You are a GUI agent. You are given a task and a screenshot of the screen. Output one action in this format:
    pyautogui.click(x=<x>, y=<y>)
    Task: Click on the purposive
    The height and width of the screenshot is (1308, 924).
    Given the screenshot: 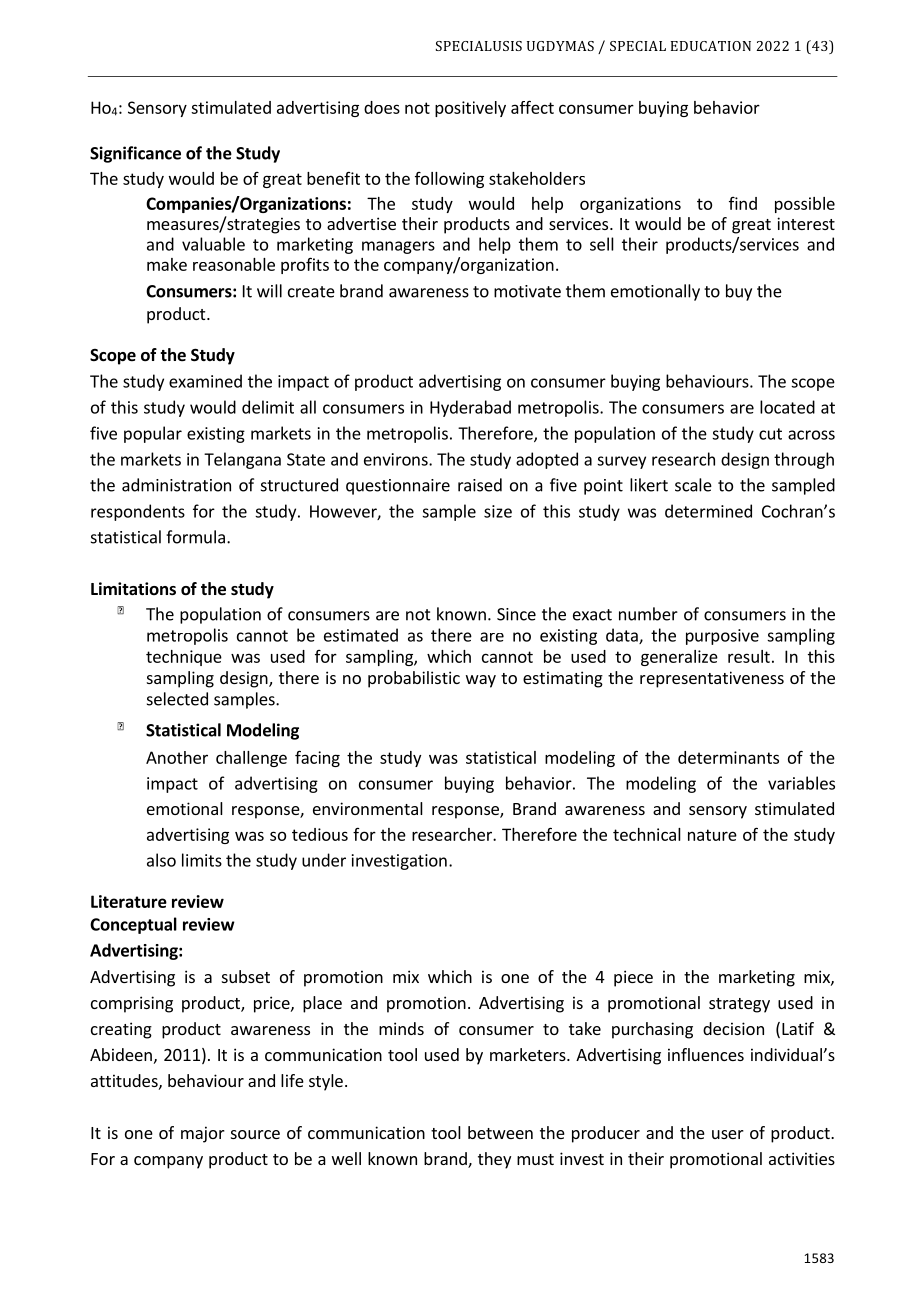 What is the action you would take?
    pyautogui.click(x=722, y=637)
